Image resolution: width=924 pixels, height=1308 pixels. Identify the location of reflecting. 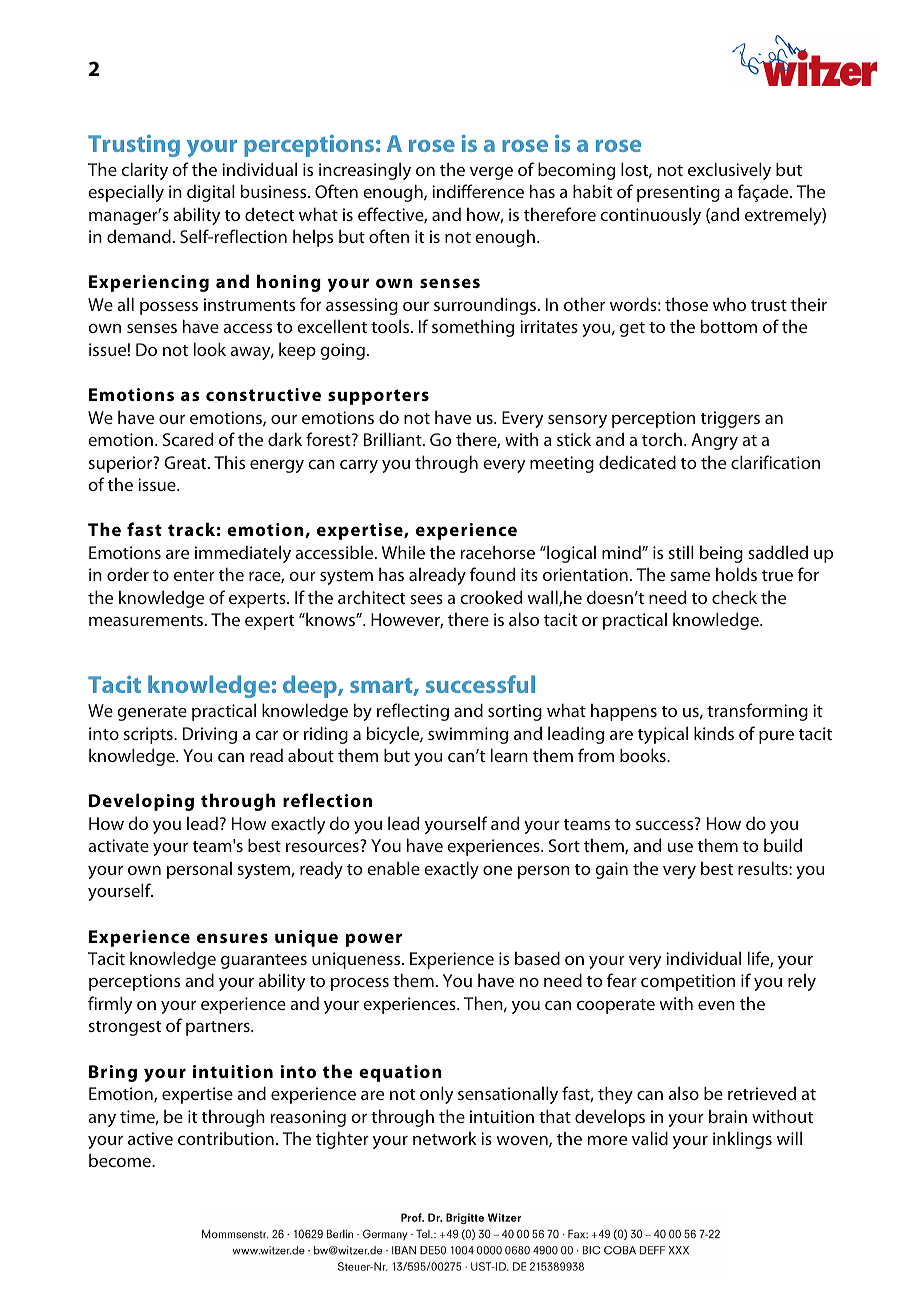
(413, 712).
